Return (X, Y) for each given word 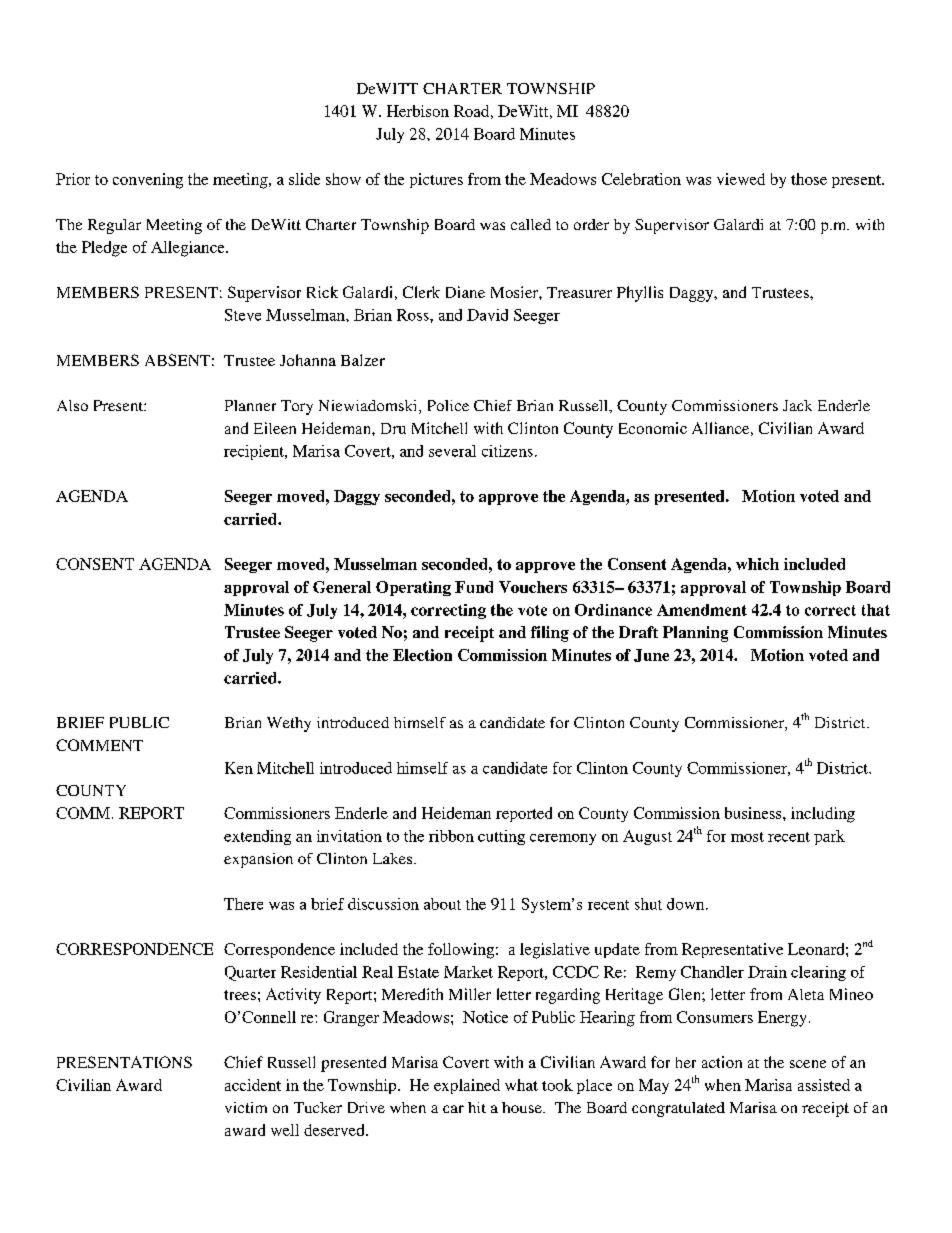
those (809, 179)
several (452, 451)
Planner (250, 405)
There (243, 904)
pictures (436, 180)
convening (148, 181)
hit (477, 1107)
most (747, 837)
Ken (239, 768)
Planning (695, 634)
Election (422, 655)
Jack (797, 405)
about (442, 904)
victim (246, 1107)
